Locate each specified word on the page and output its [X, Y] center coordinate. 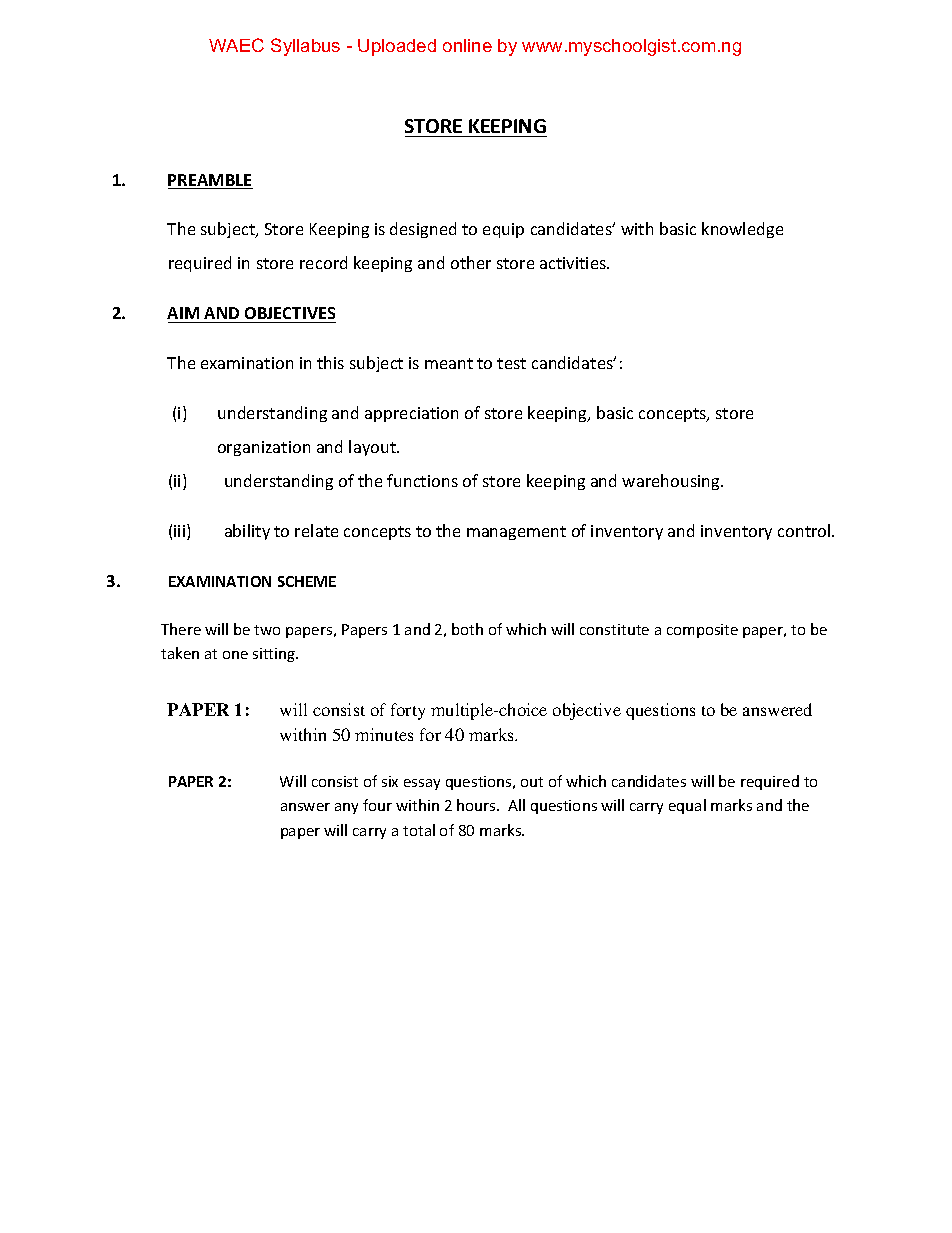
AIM [183, 313]
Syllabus [305, 47]
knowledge [742, 230]
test [511, 363]
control [805, 530]
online [467, 45]
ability [247, 532]
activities [574, 263]
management [516, 533]
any [346, 808]
